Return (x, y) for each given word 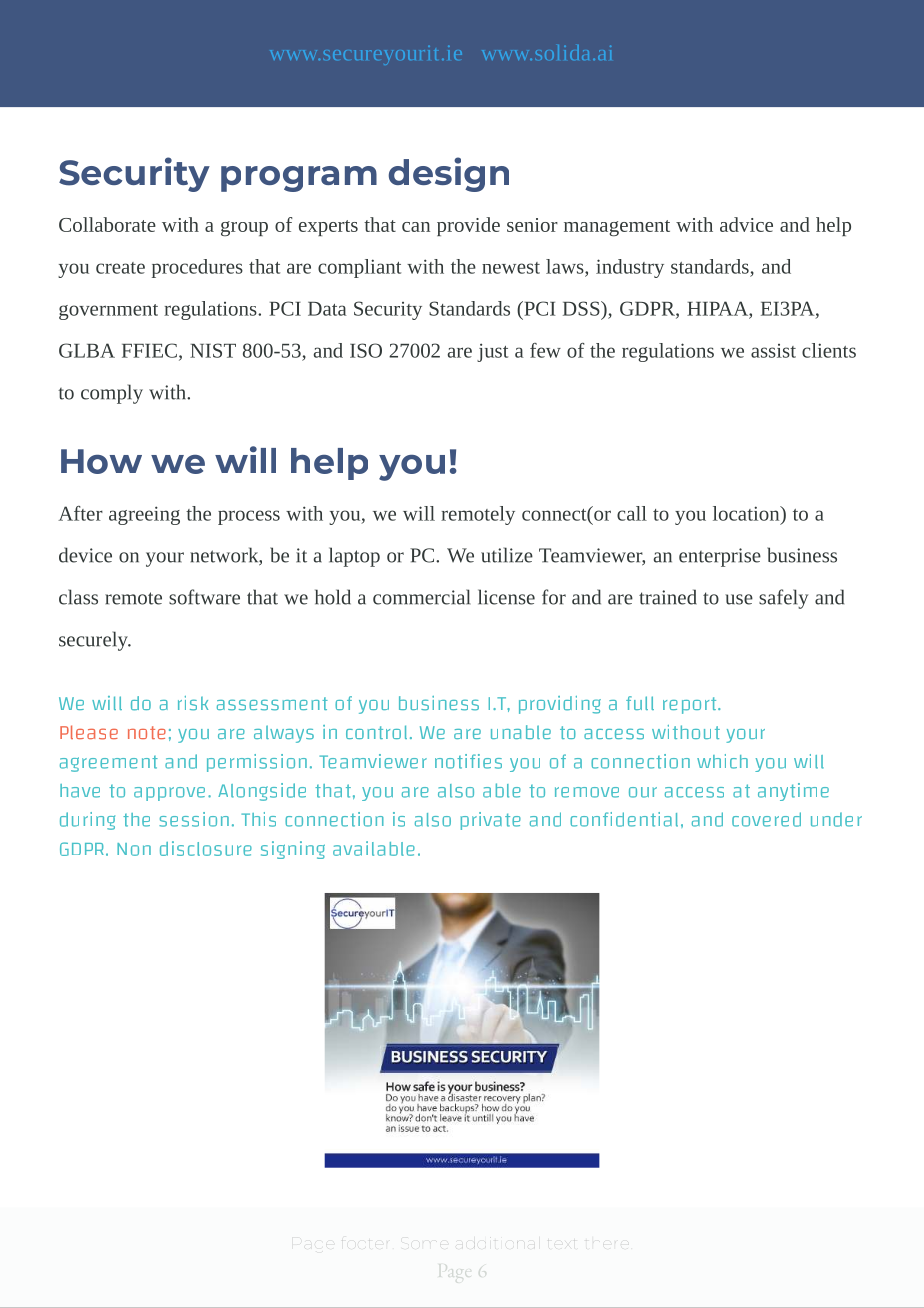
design (449, 174)
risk (193, 703)
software (204, 597)
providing (560, 705)
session (194, 819)
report (691, 705)
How (101, 461)
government (108, 312)
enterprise (720, 557)
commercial (422, 597)
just (492, 352)
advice (746, 224)
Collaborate (107, 224)
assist (773, 351)
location (747, 513)
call (632, 513)
